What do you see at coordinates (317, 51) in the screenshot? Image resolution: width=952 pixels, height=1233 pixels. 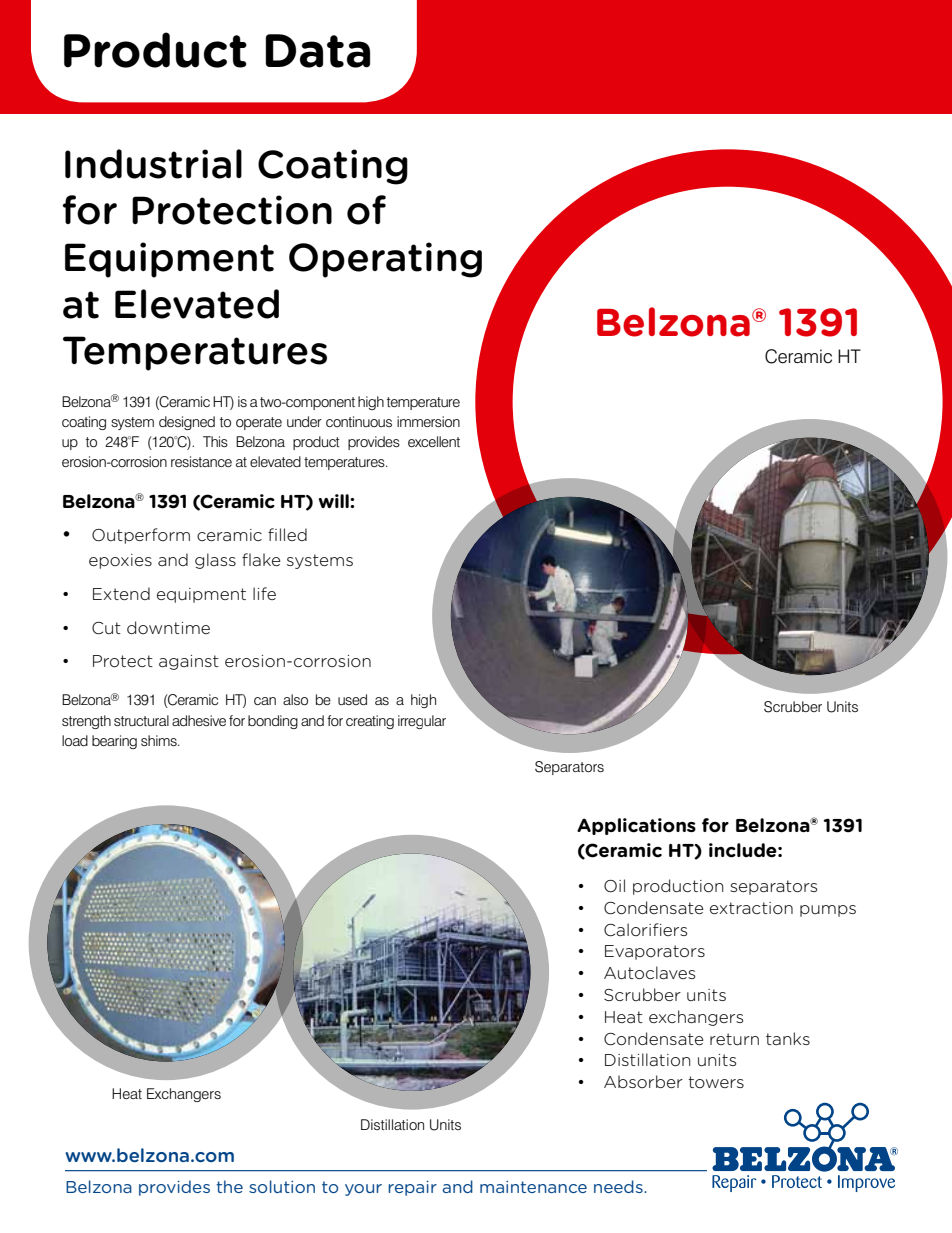 I see `Data` at bounding box center [317, 51].
